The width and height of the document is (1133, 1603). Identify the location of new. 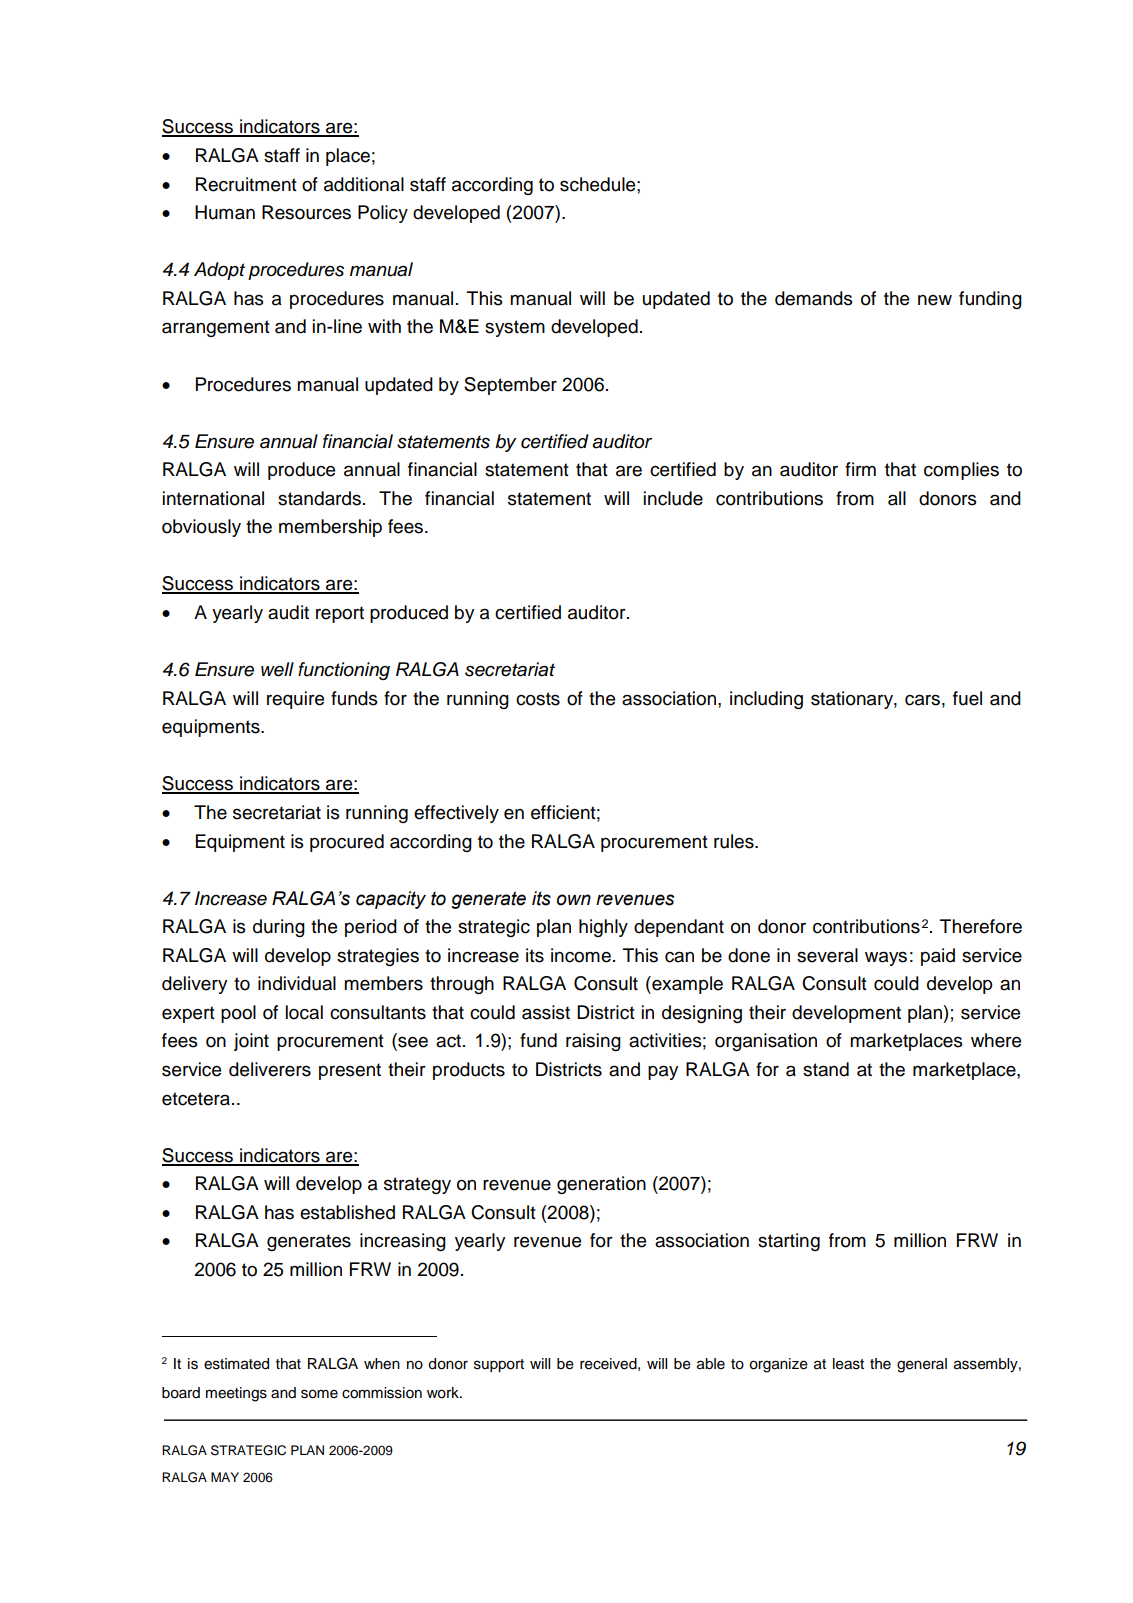
(935, 300).
